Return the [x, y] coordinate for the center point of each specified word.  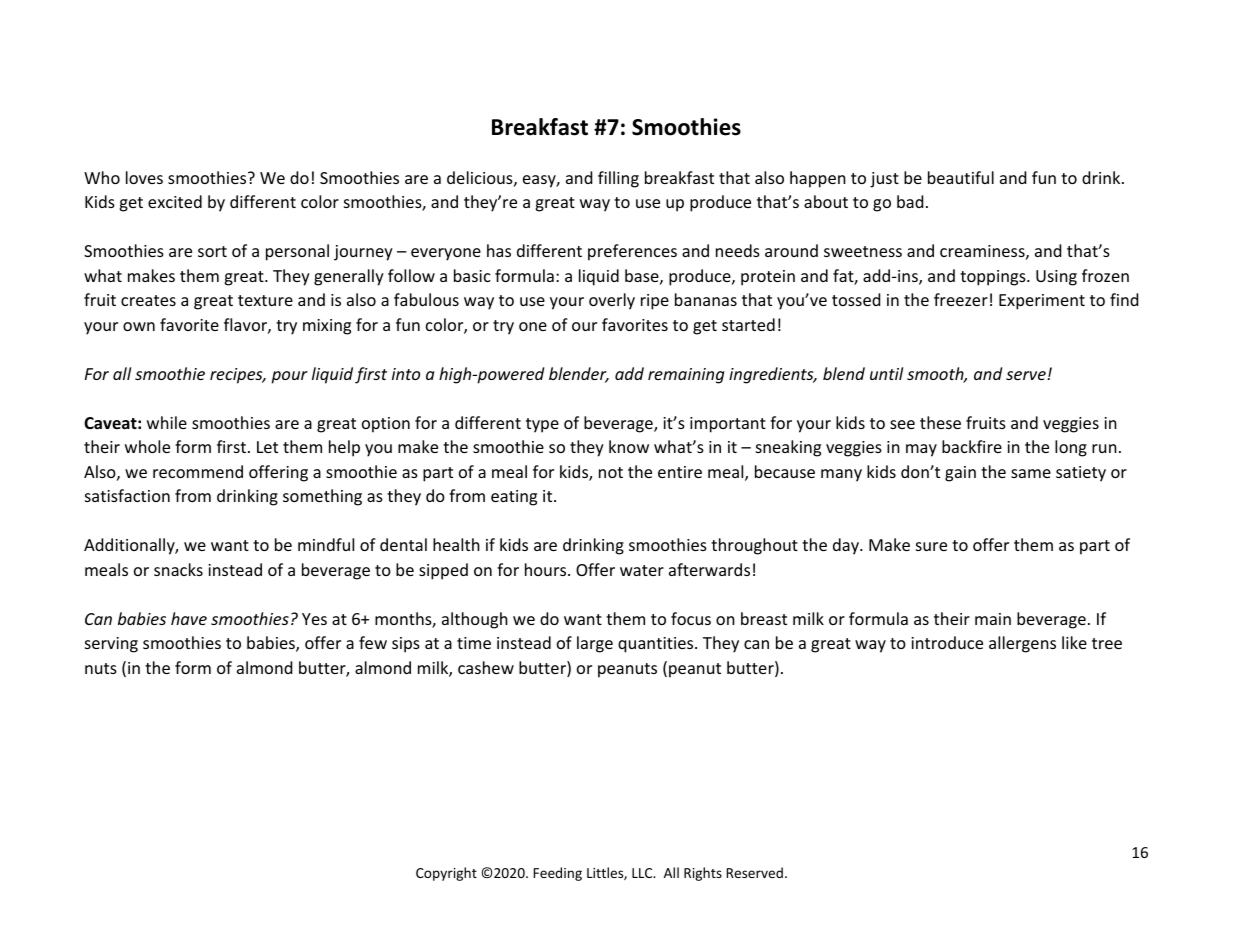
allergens [1022, 644]
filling [618, 179]
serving [111, 645]
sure [931, 546]
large [595, 644]
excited [175, 201]
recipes [237, 376]
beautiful [961, 177]
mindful [326, 544]
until [886, 373]
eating [514, 498]
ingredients [772, 375]
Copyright [446, 874]
